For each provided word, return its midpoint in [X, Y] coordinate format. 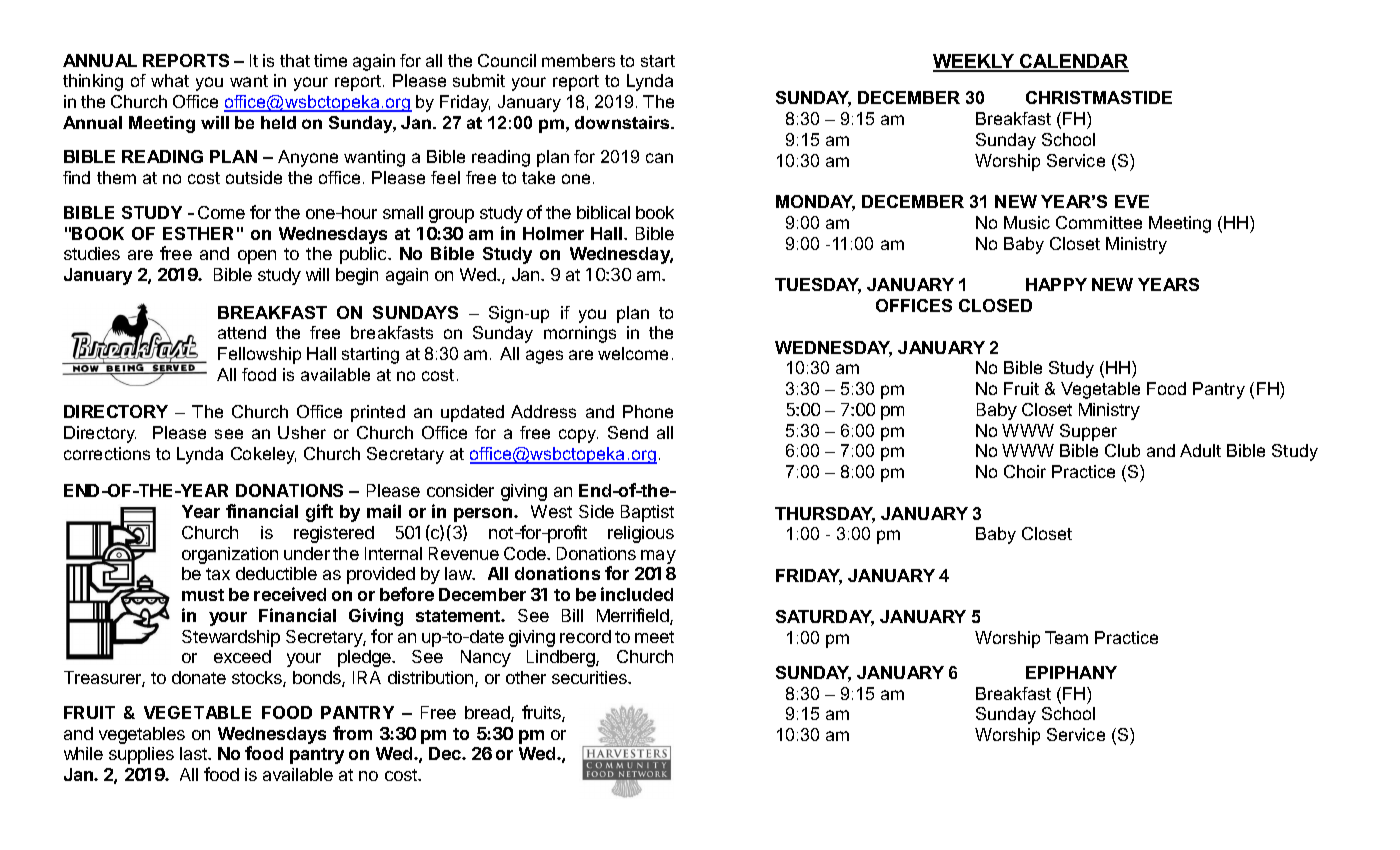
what [170, 80]
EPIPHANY [1071, 672]
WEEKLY [975, 62]
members [578, 60]
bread [488, 714]
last [195, 753]
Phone [648, 411]
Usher [302, 432]
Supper [1088, 432]
